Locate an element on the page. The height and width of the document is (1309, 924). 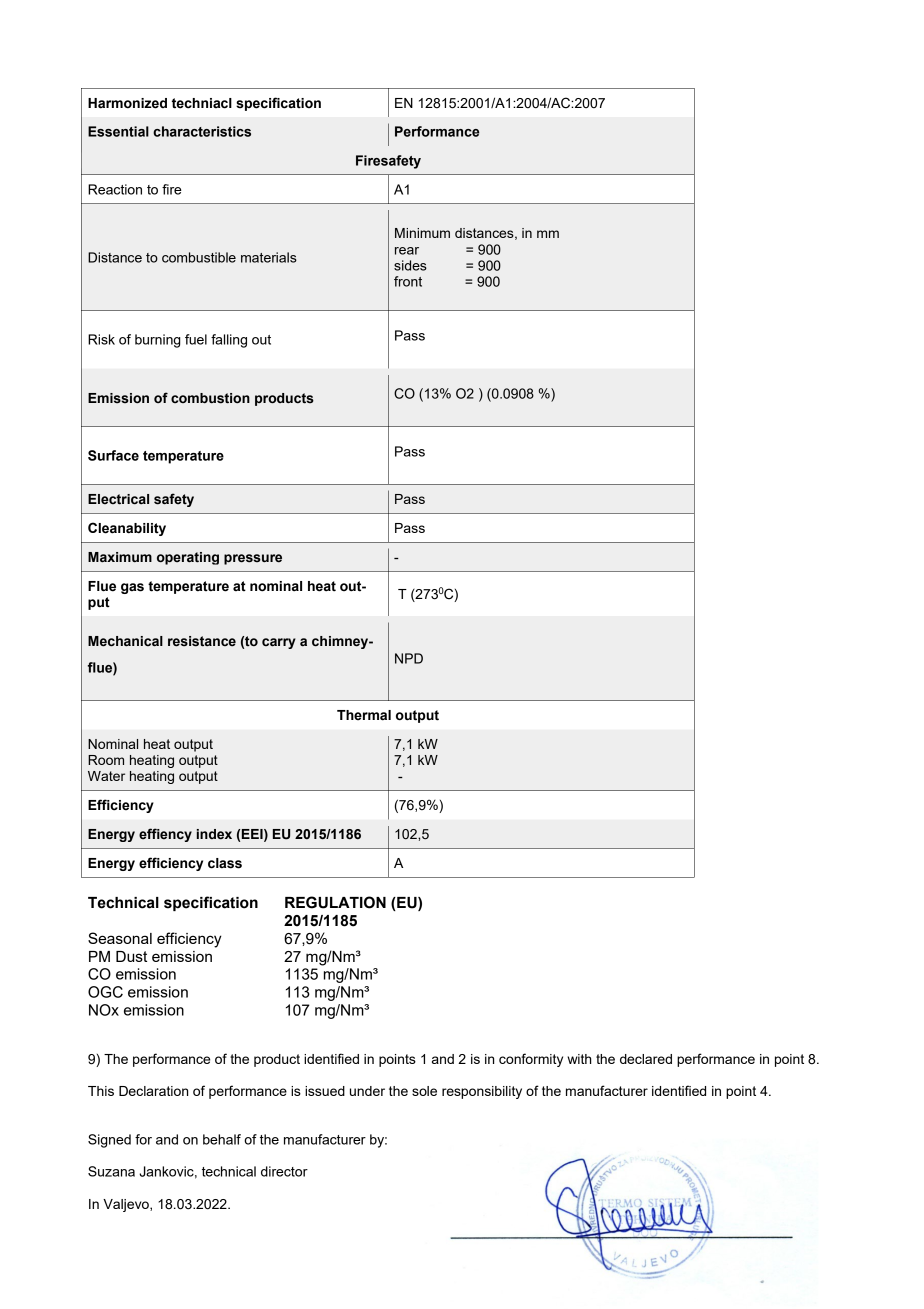
Thermal is located at coordinates (364, 715).
